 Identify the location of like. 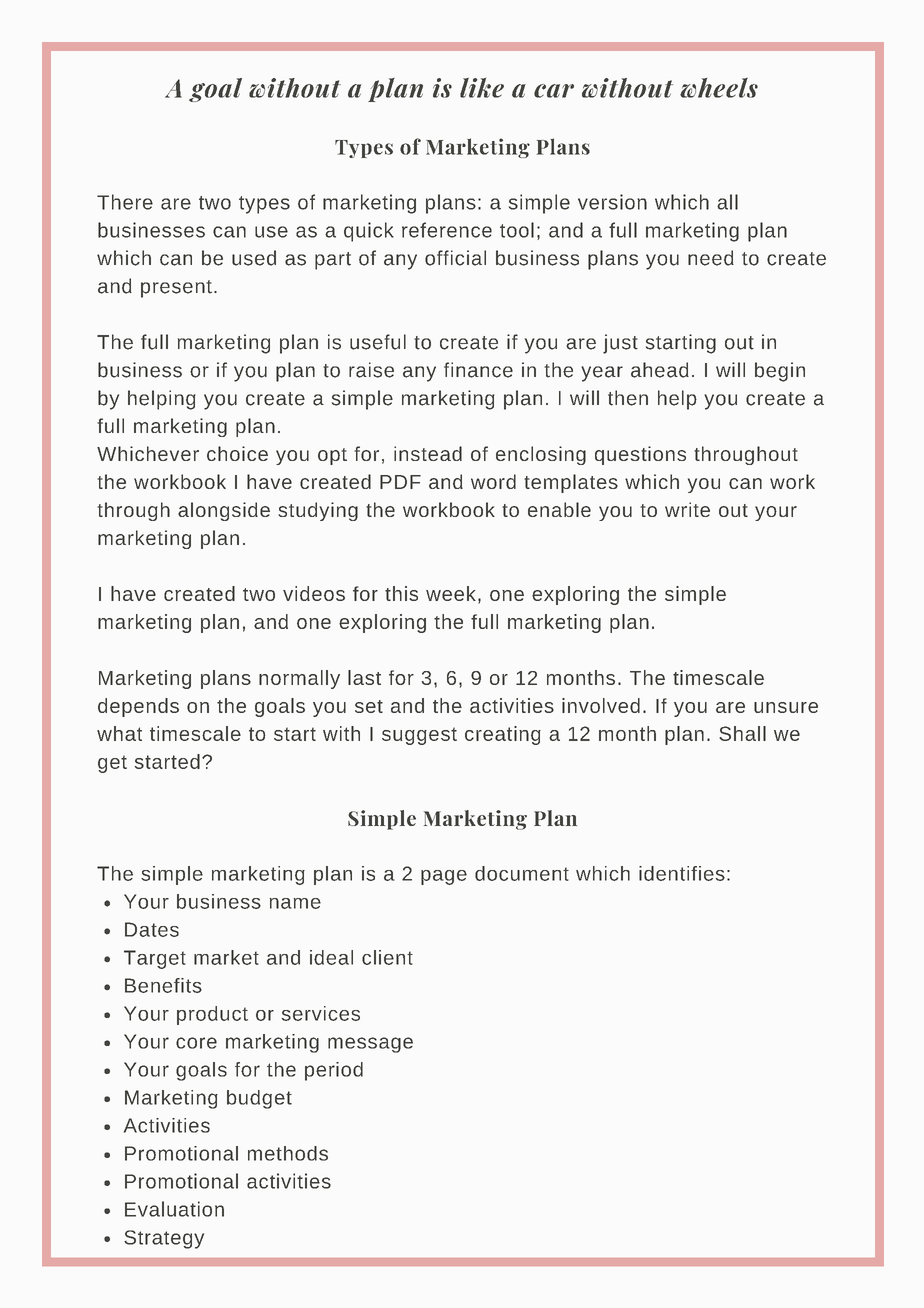
(482, 88).
